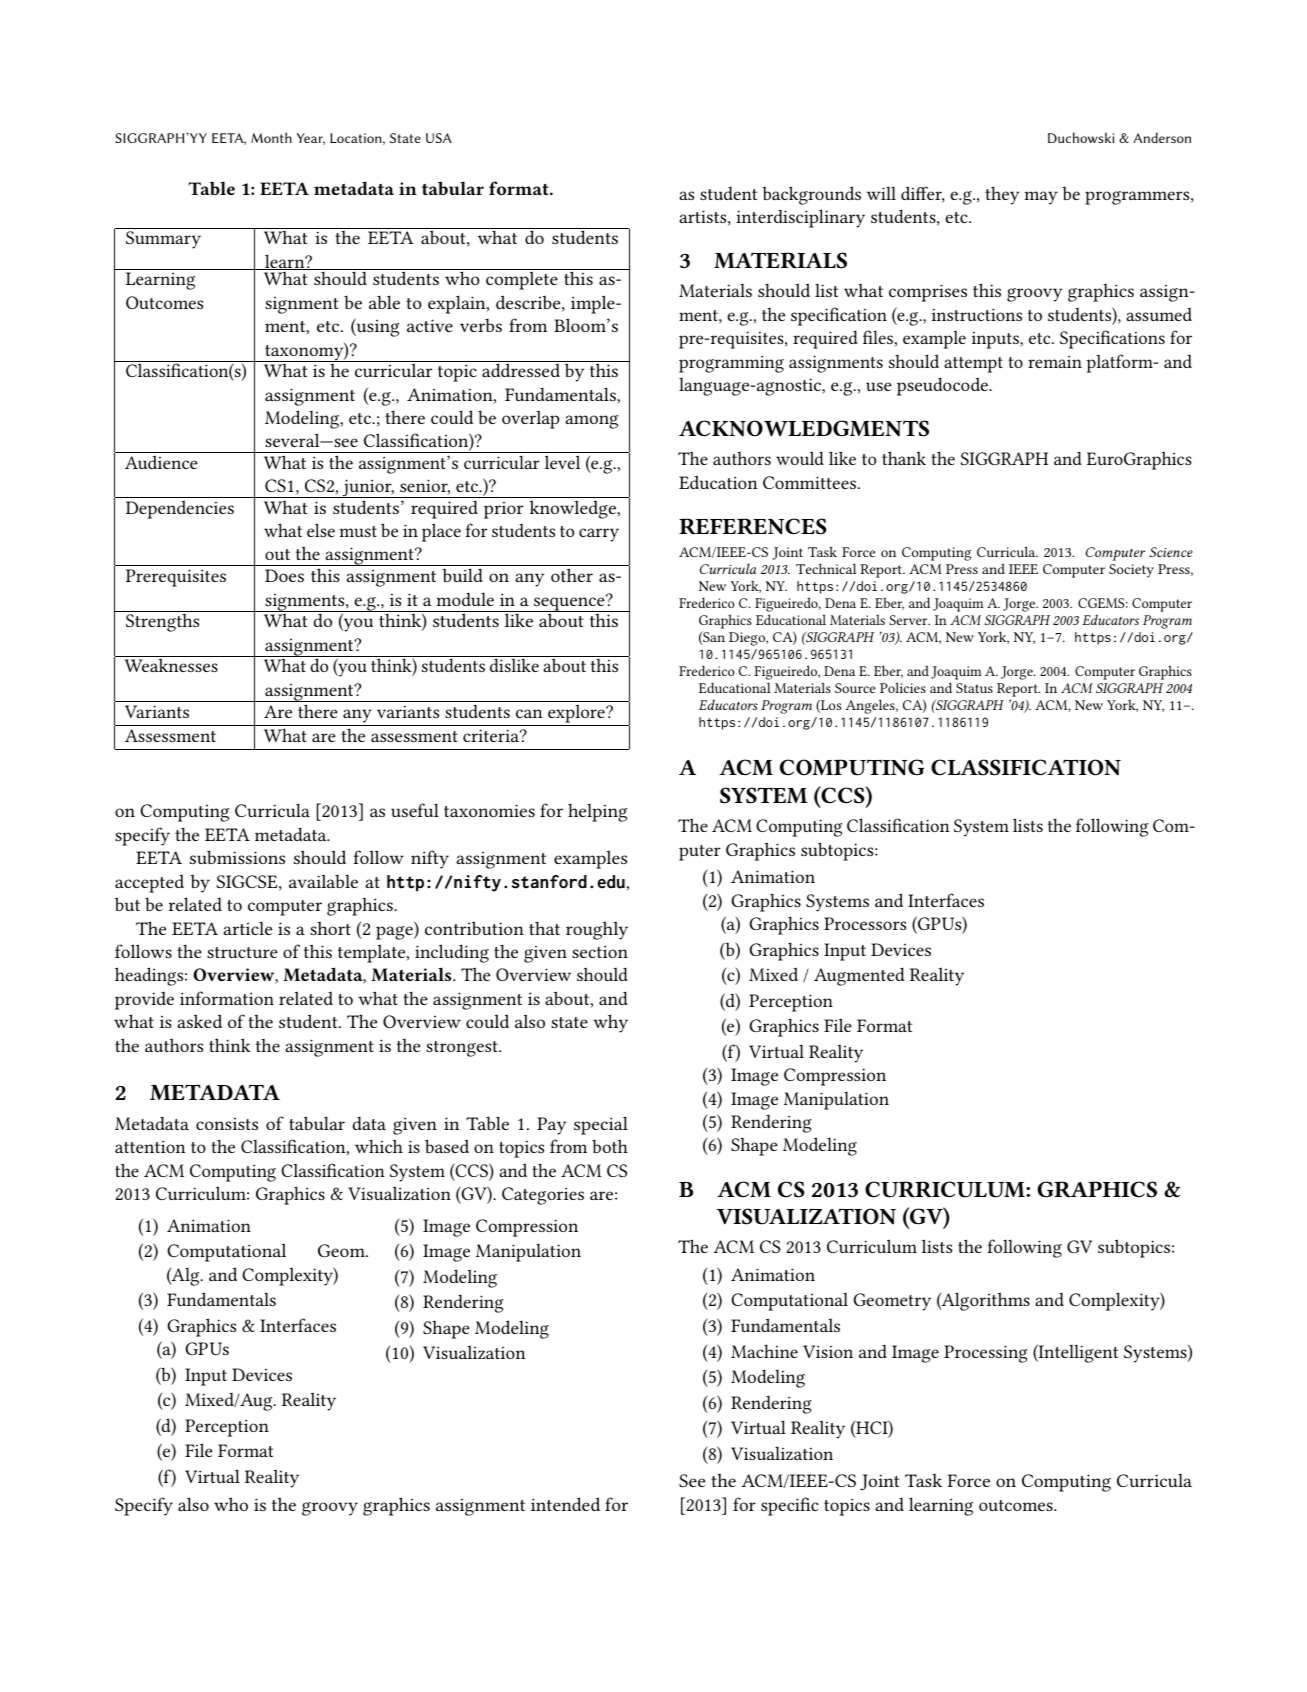  What do you see at coordinates (597, 812) in the image?
I see `helping` at bounding box center [597, 812].
